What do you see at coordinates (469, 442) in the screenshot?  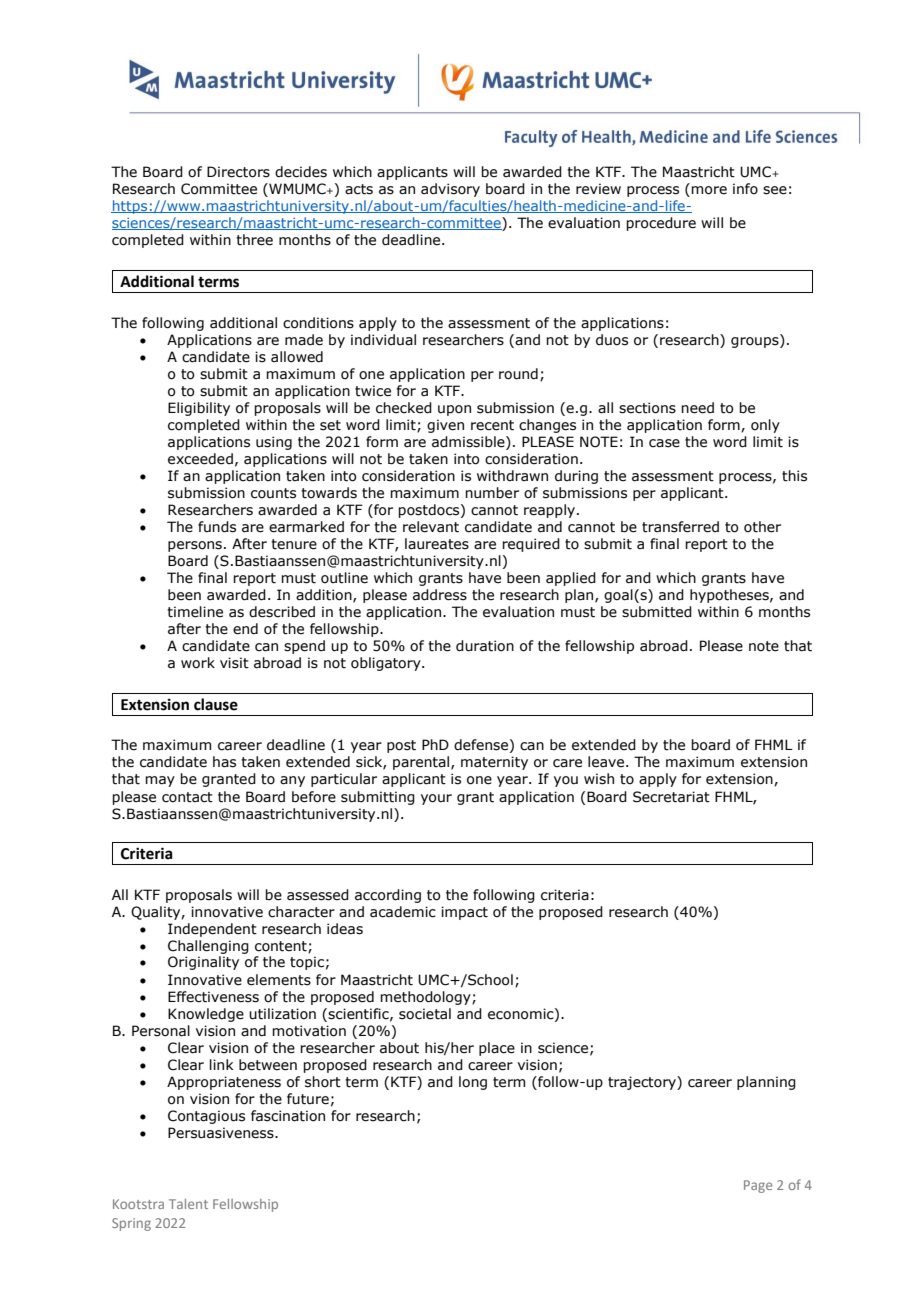 I see `admissible` at bounding box center [469, 442].
